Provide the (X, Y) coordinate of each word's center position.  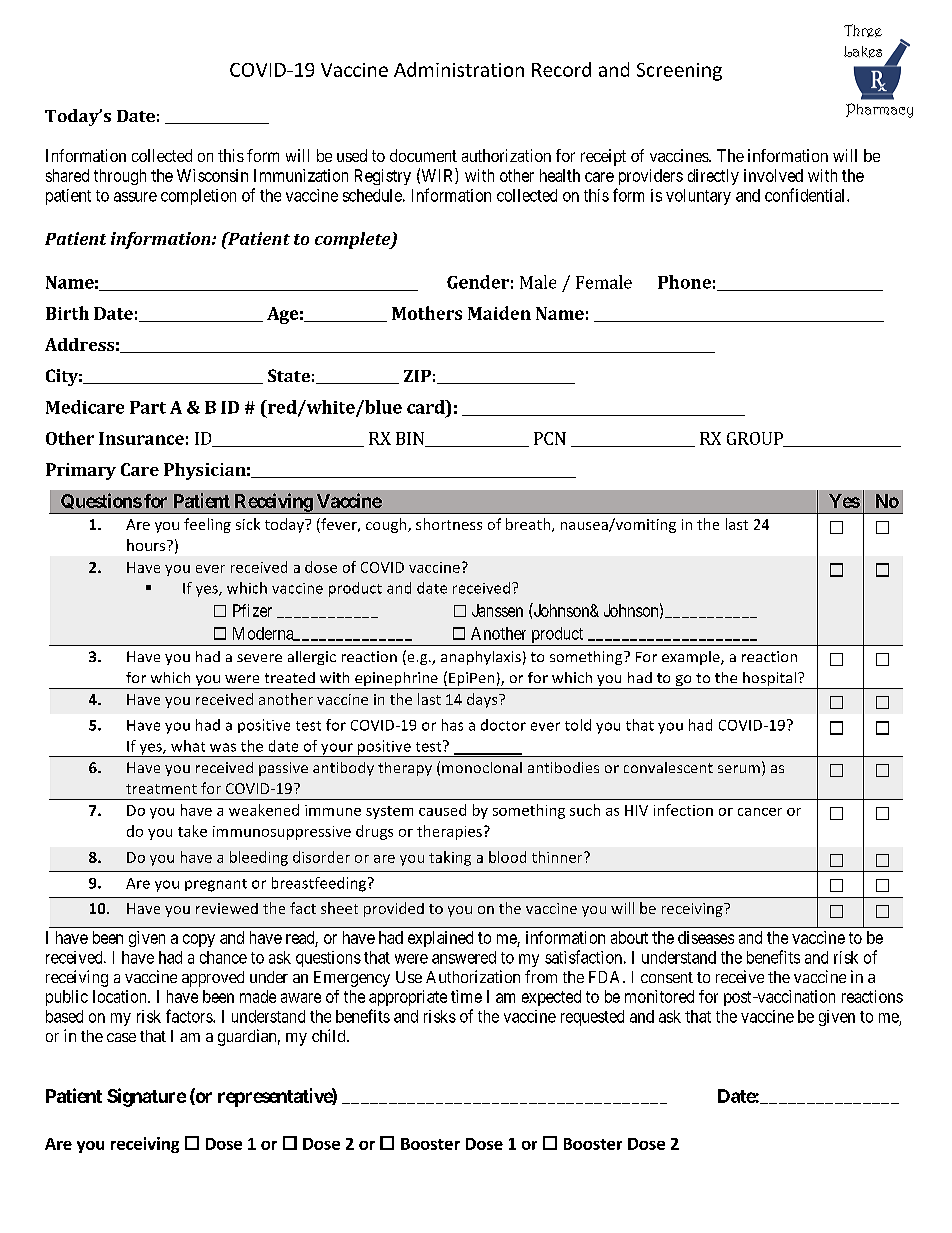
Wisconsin (212, 175)
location (121, 996)
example (692, 658)
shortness (449, 524)
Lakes (863, 52)
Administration (459, 69)
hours (147, 545)
